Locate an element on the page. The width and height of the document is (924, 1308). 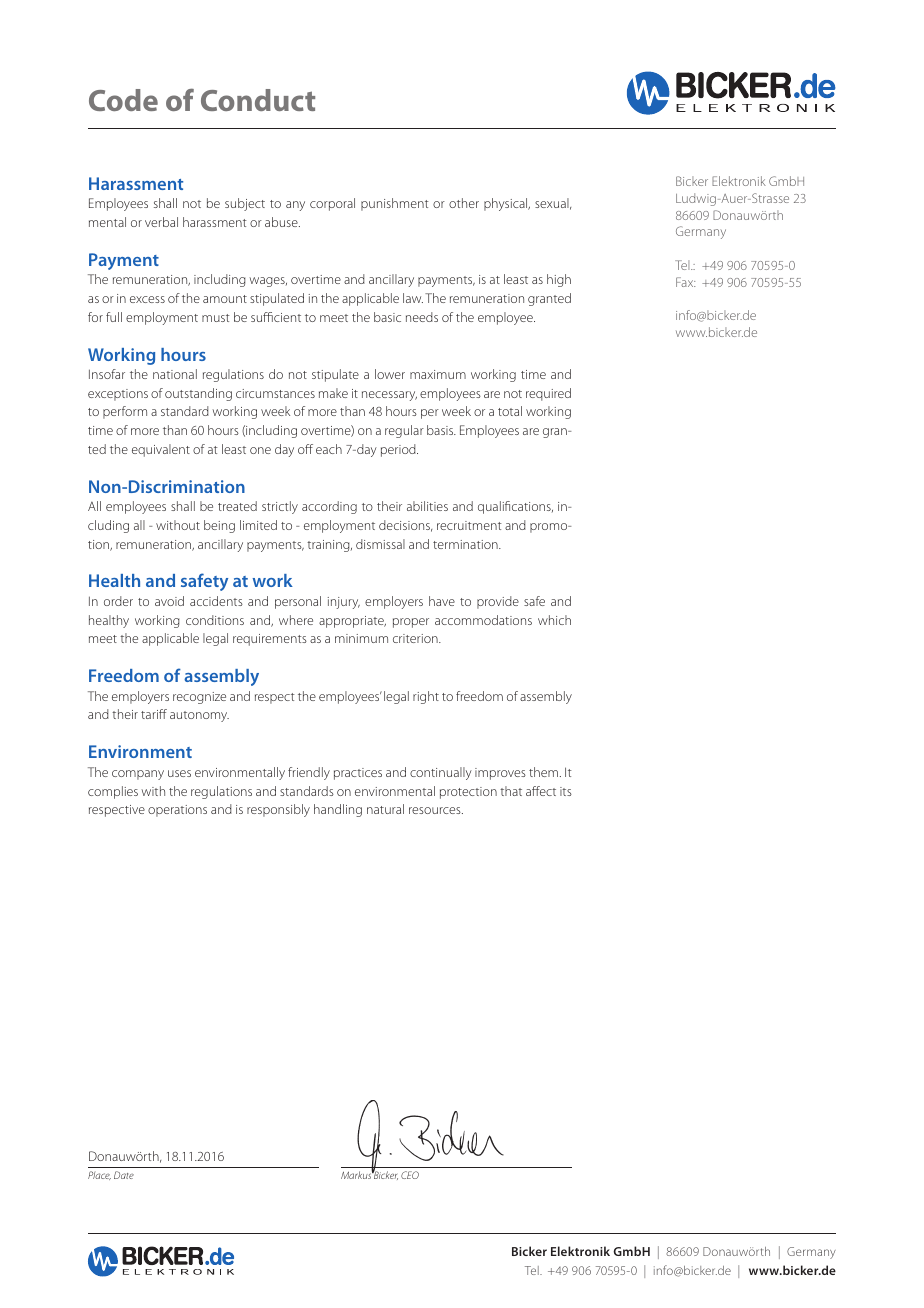
CEO is located at coordinates (410, 1175).
